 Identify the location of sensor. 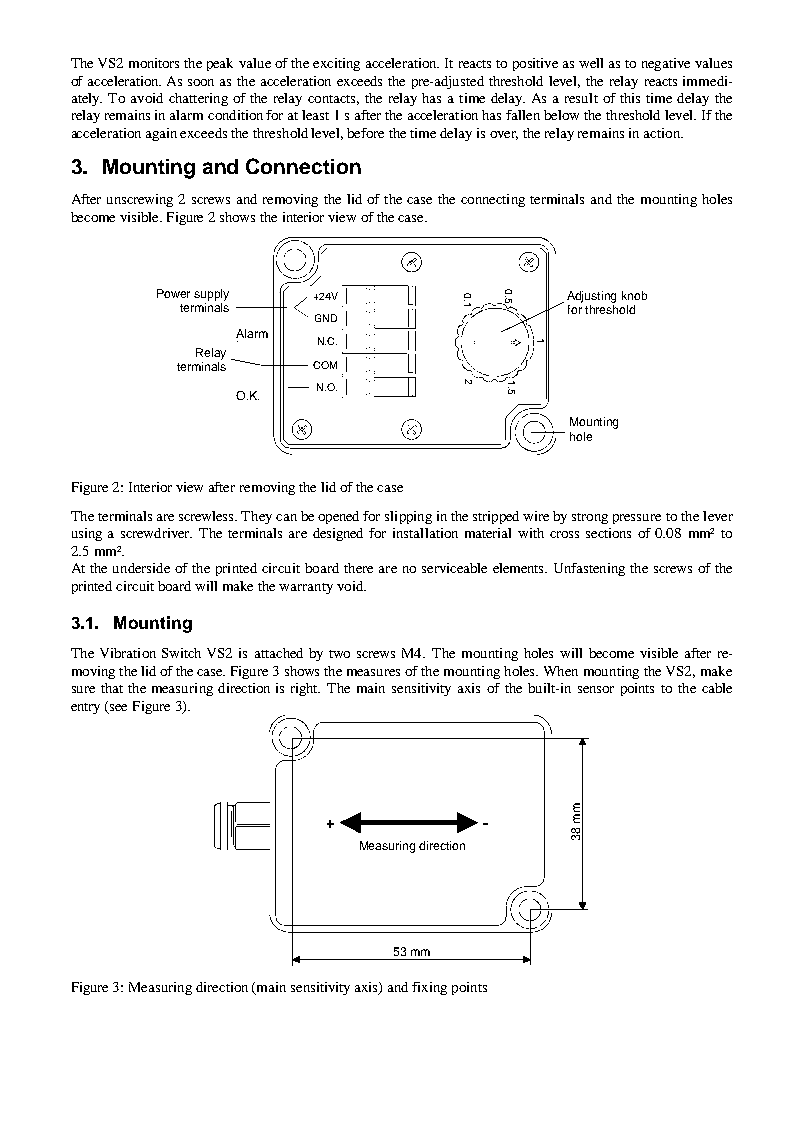
(596, 689).
